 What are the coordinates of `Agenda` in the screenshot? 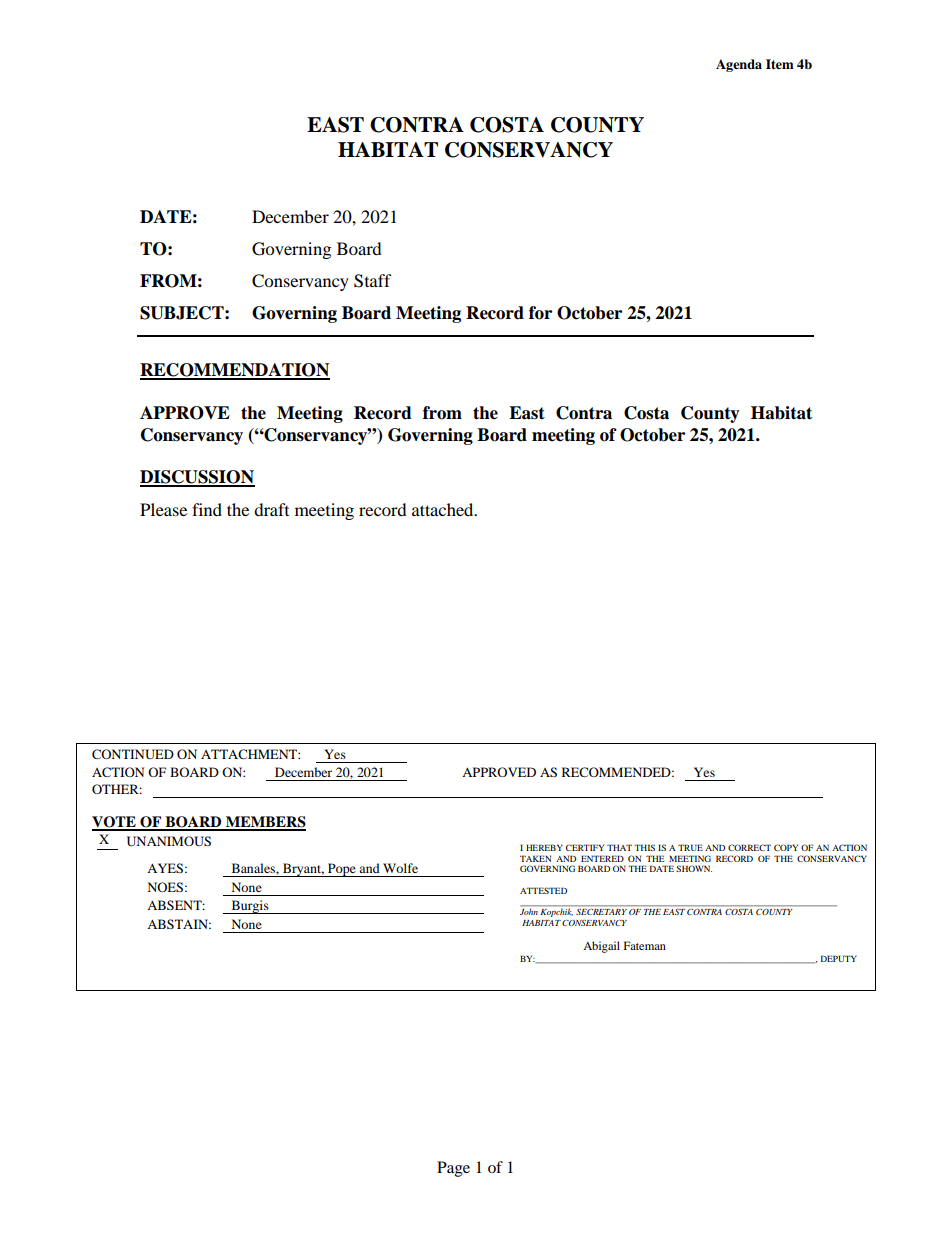 It's located at (739, 65).
